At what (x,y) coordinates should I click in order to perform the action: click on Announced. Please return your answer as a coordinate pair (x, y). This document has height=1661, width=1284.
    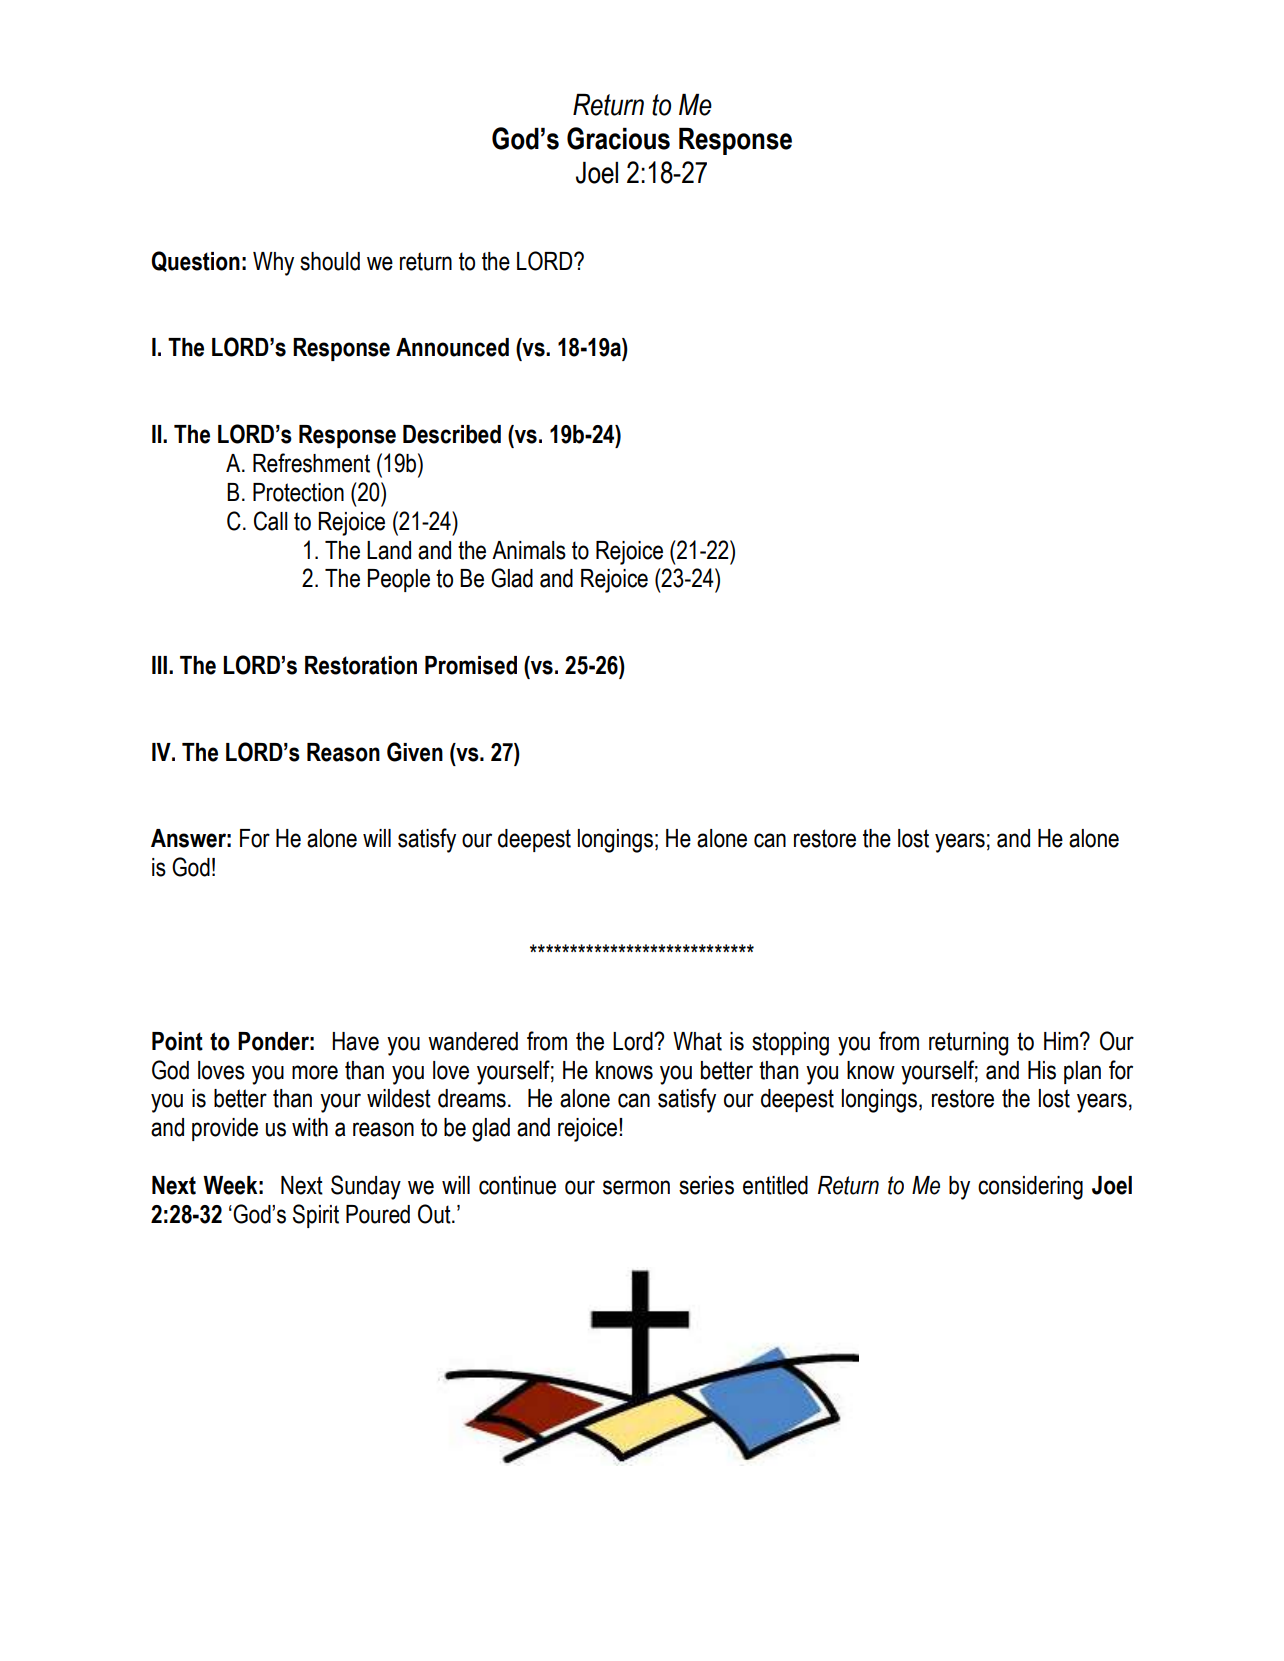
    Looking at the image, I should click on (452, 347).
